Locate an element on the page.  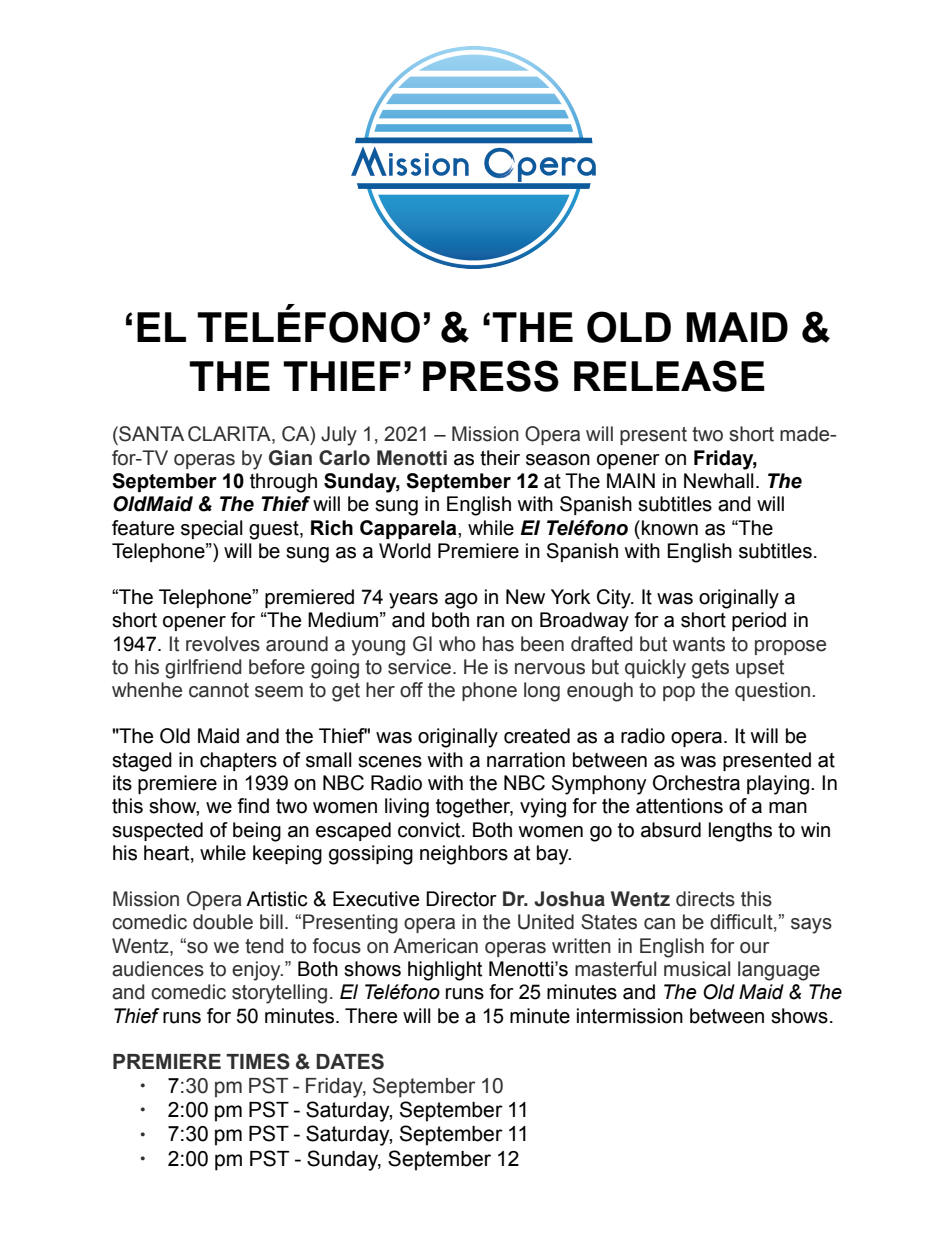
their is located at coordinates (500, 458).
